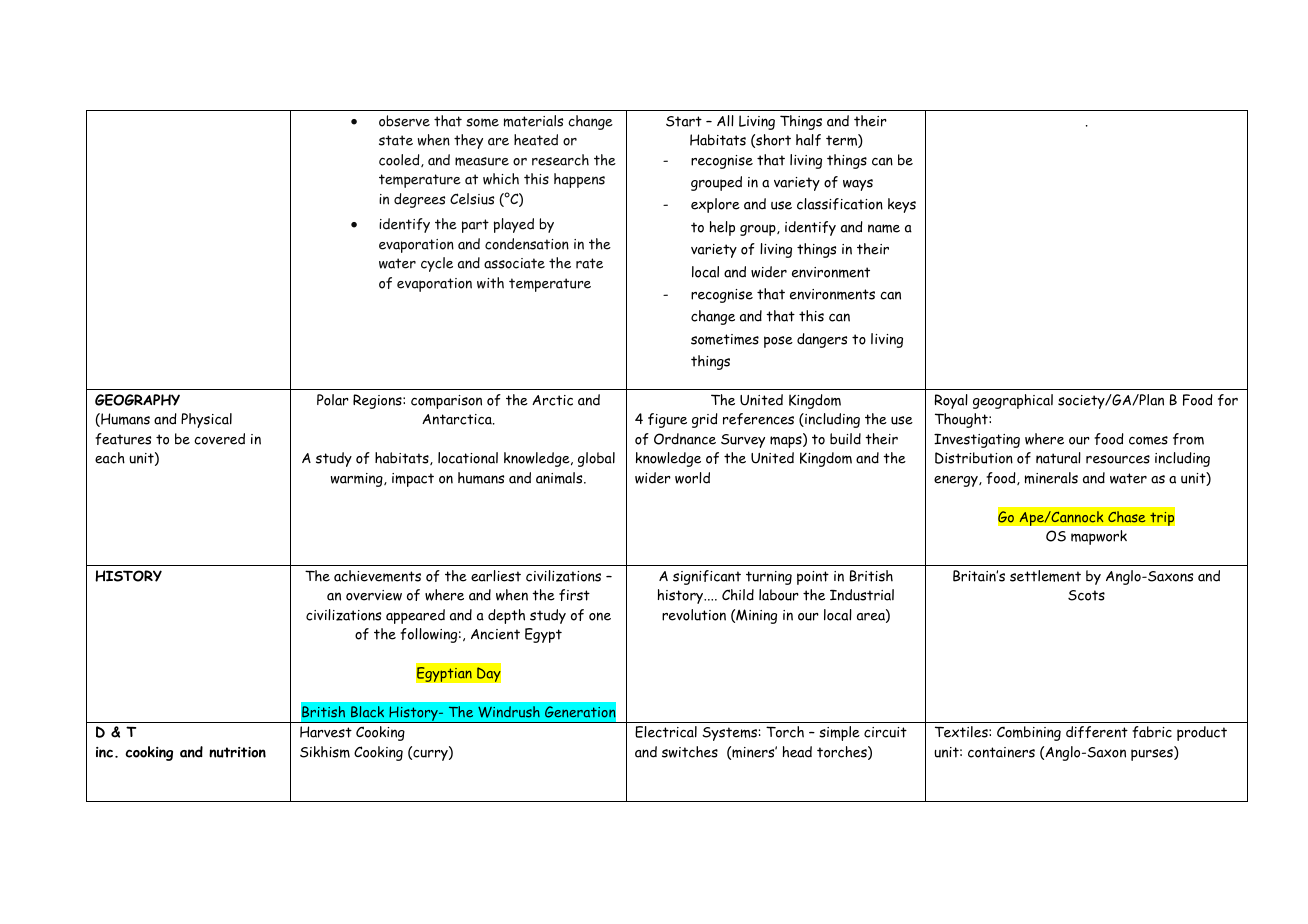 Image resolution: width=1308 pixels, height=924 pixels. What do you see at coordinates (694, 615) in the page?
I see `revolution` at bounding box center [694, 615].
